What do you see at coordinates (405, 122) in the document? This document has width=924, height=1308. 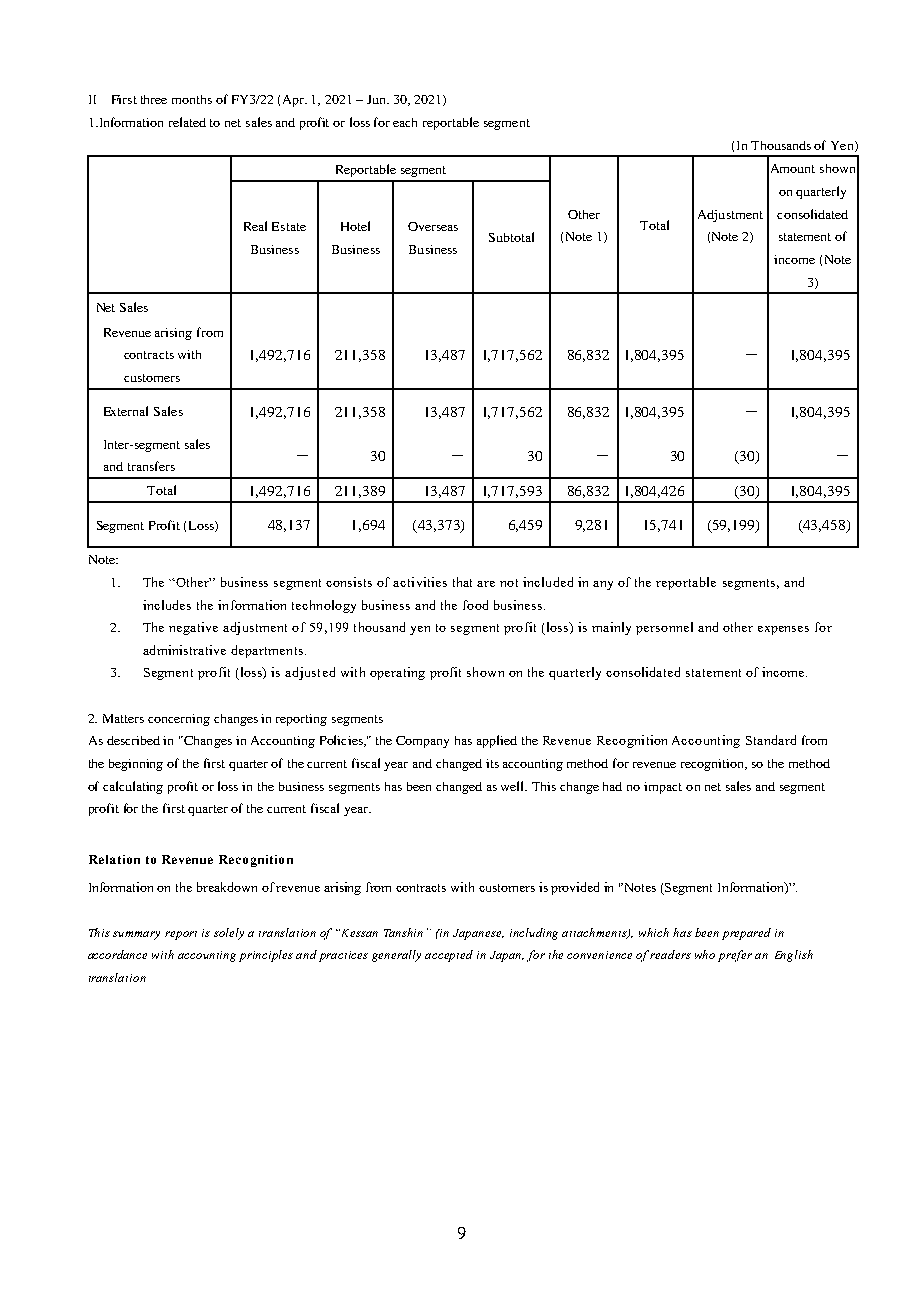 I see `each` at bounding box center [405, 122].
